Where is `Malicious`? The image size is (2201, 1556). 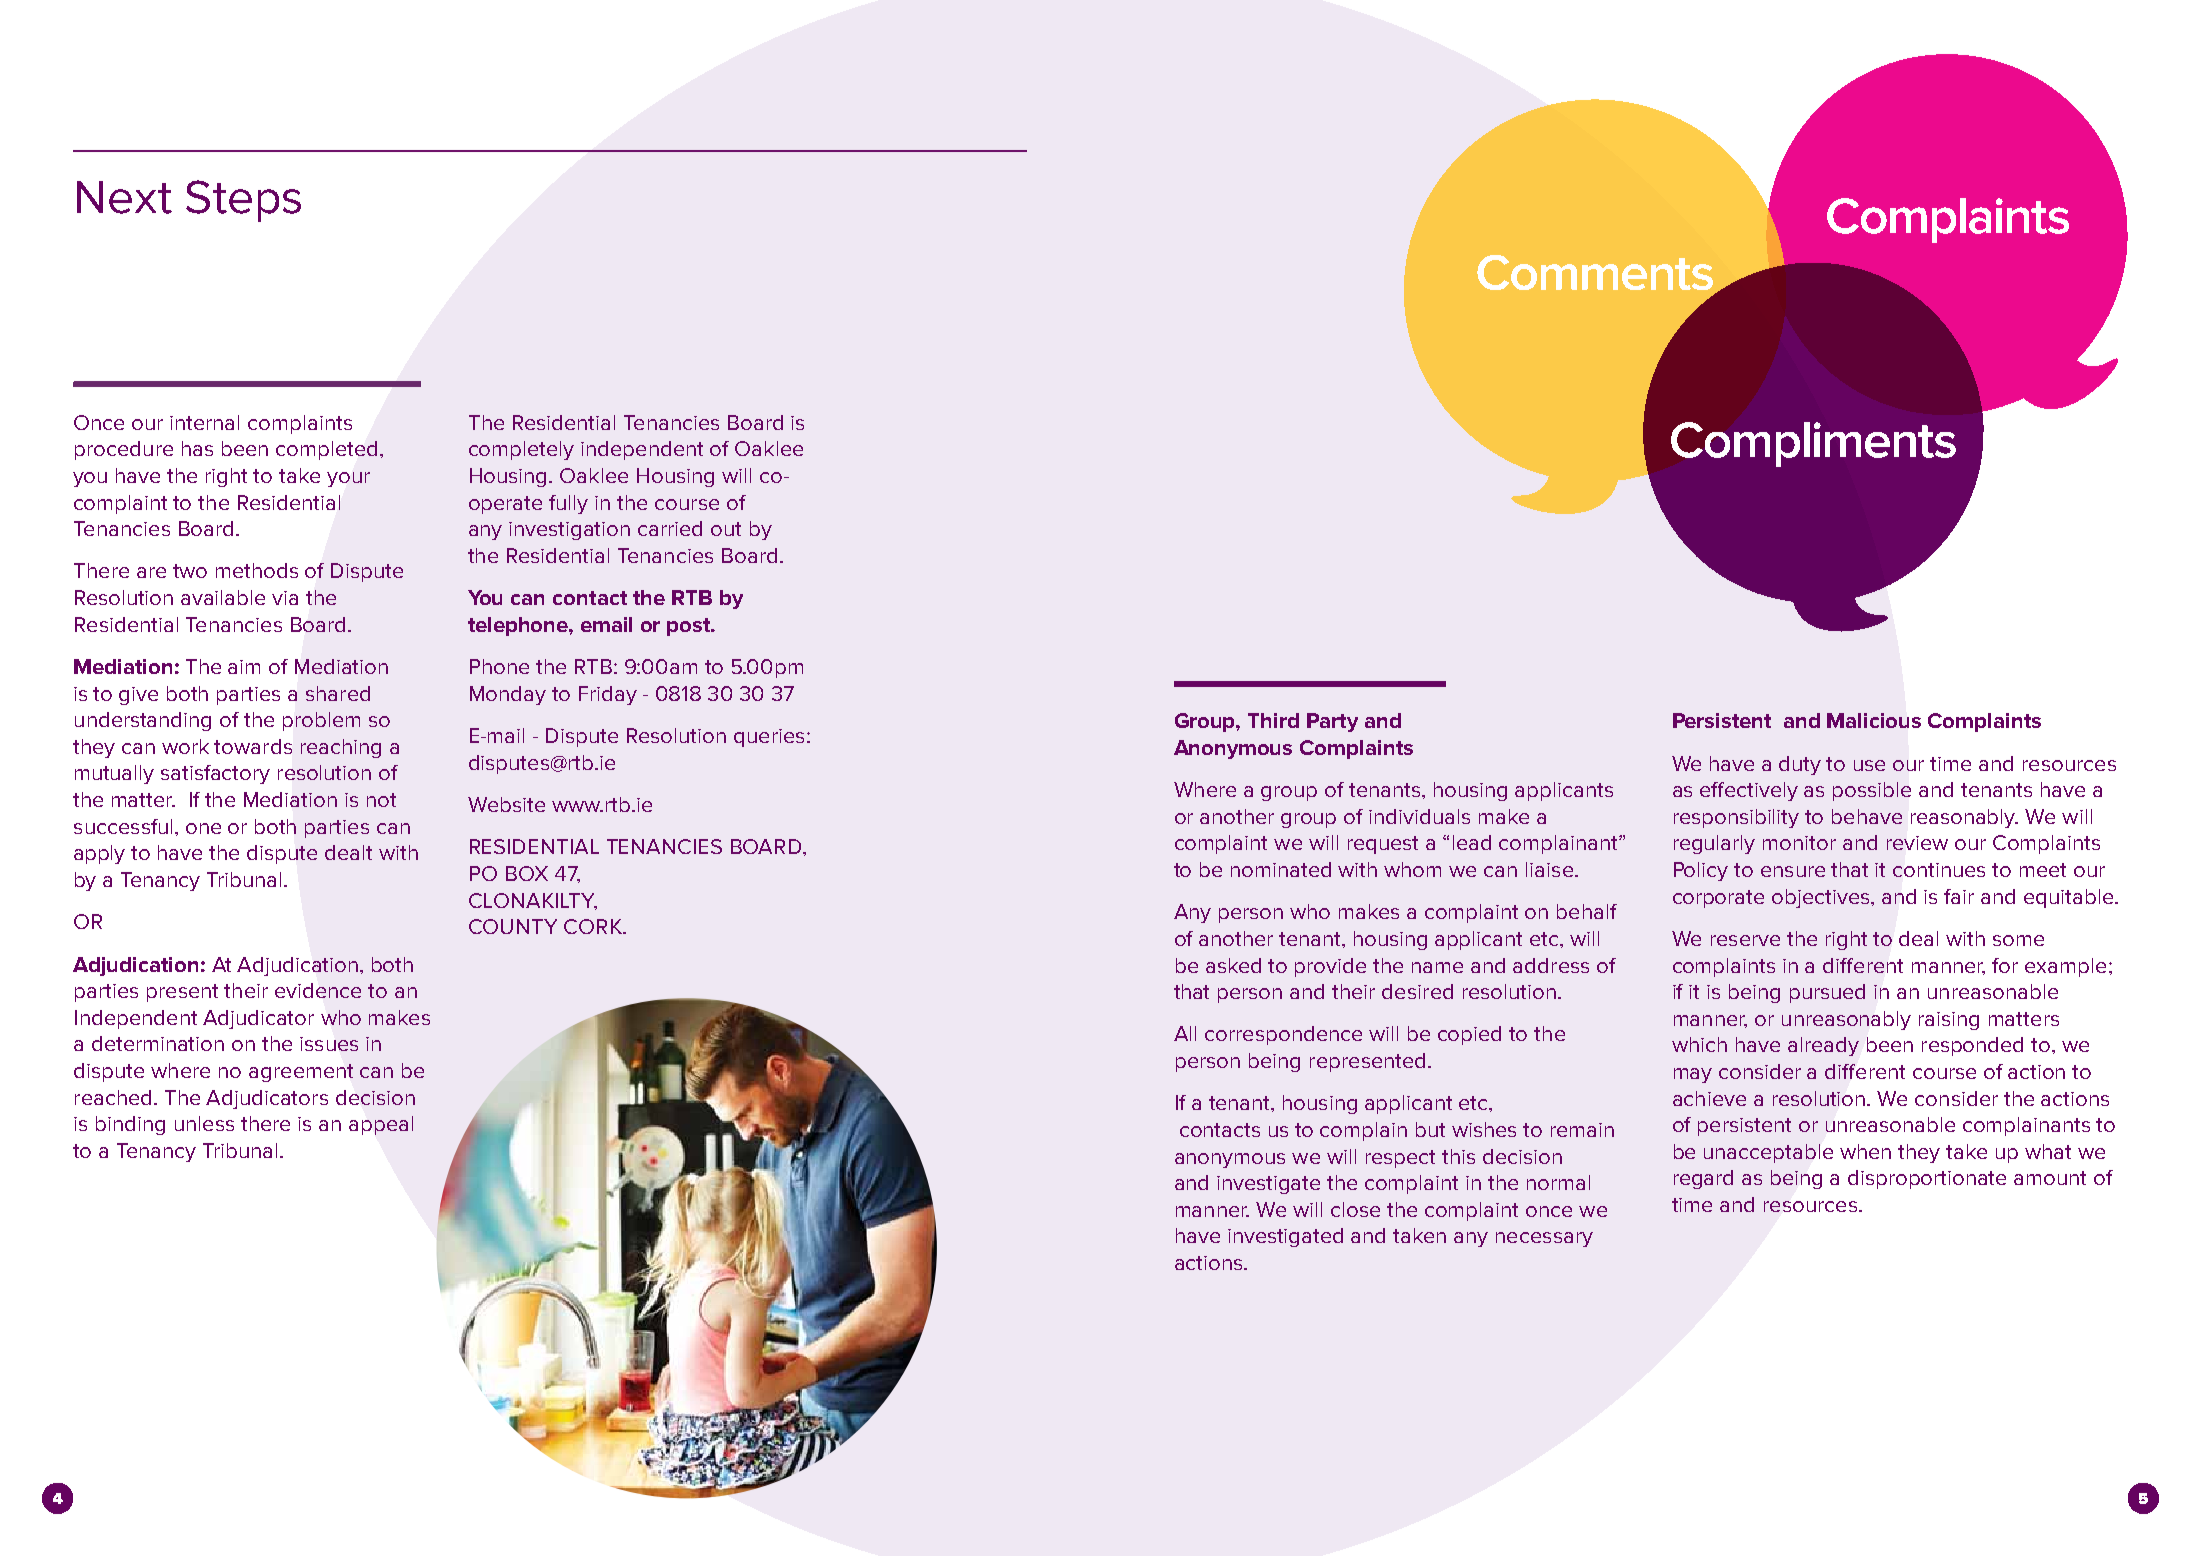 Malicious is located at coordinates (1874, 720).
